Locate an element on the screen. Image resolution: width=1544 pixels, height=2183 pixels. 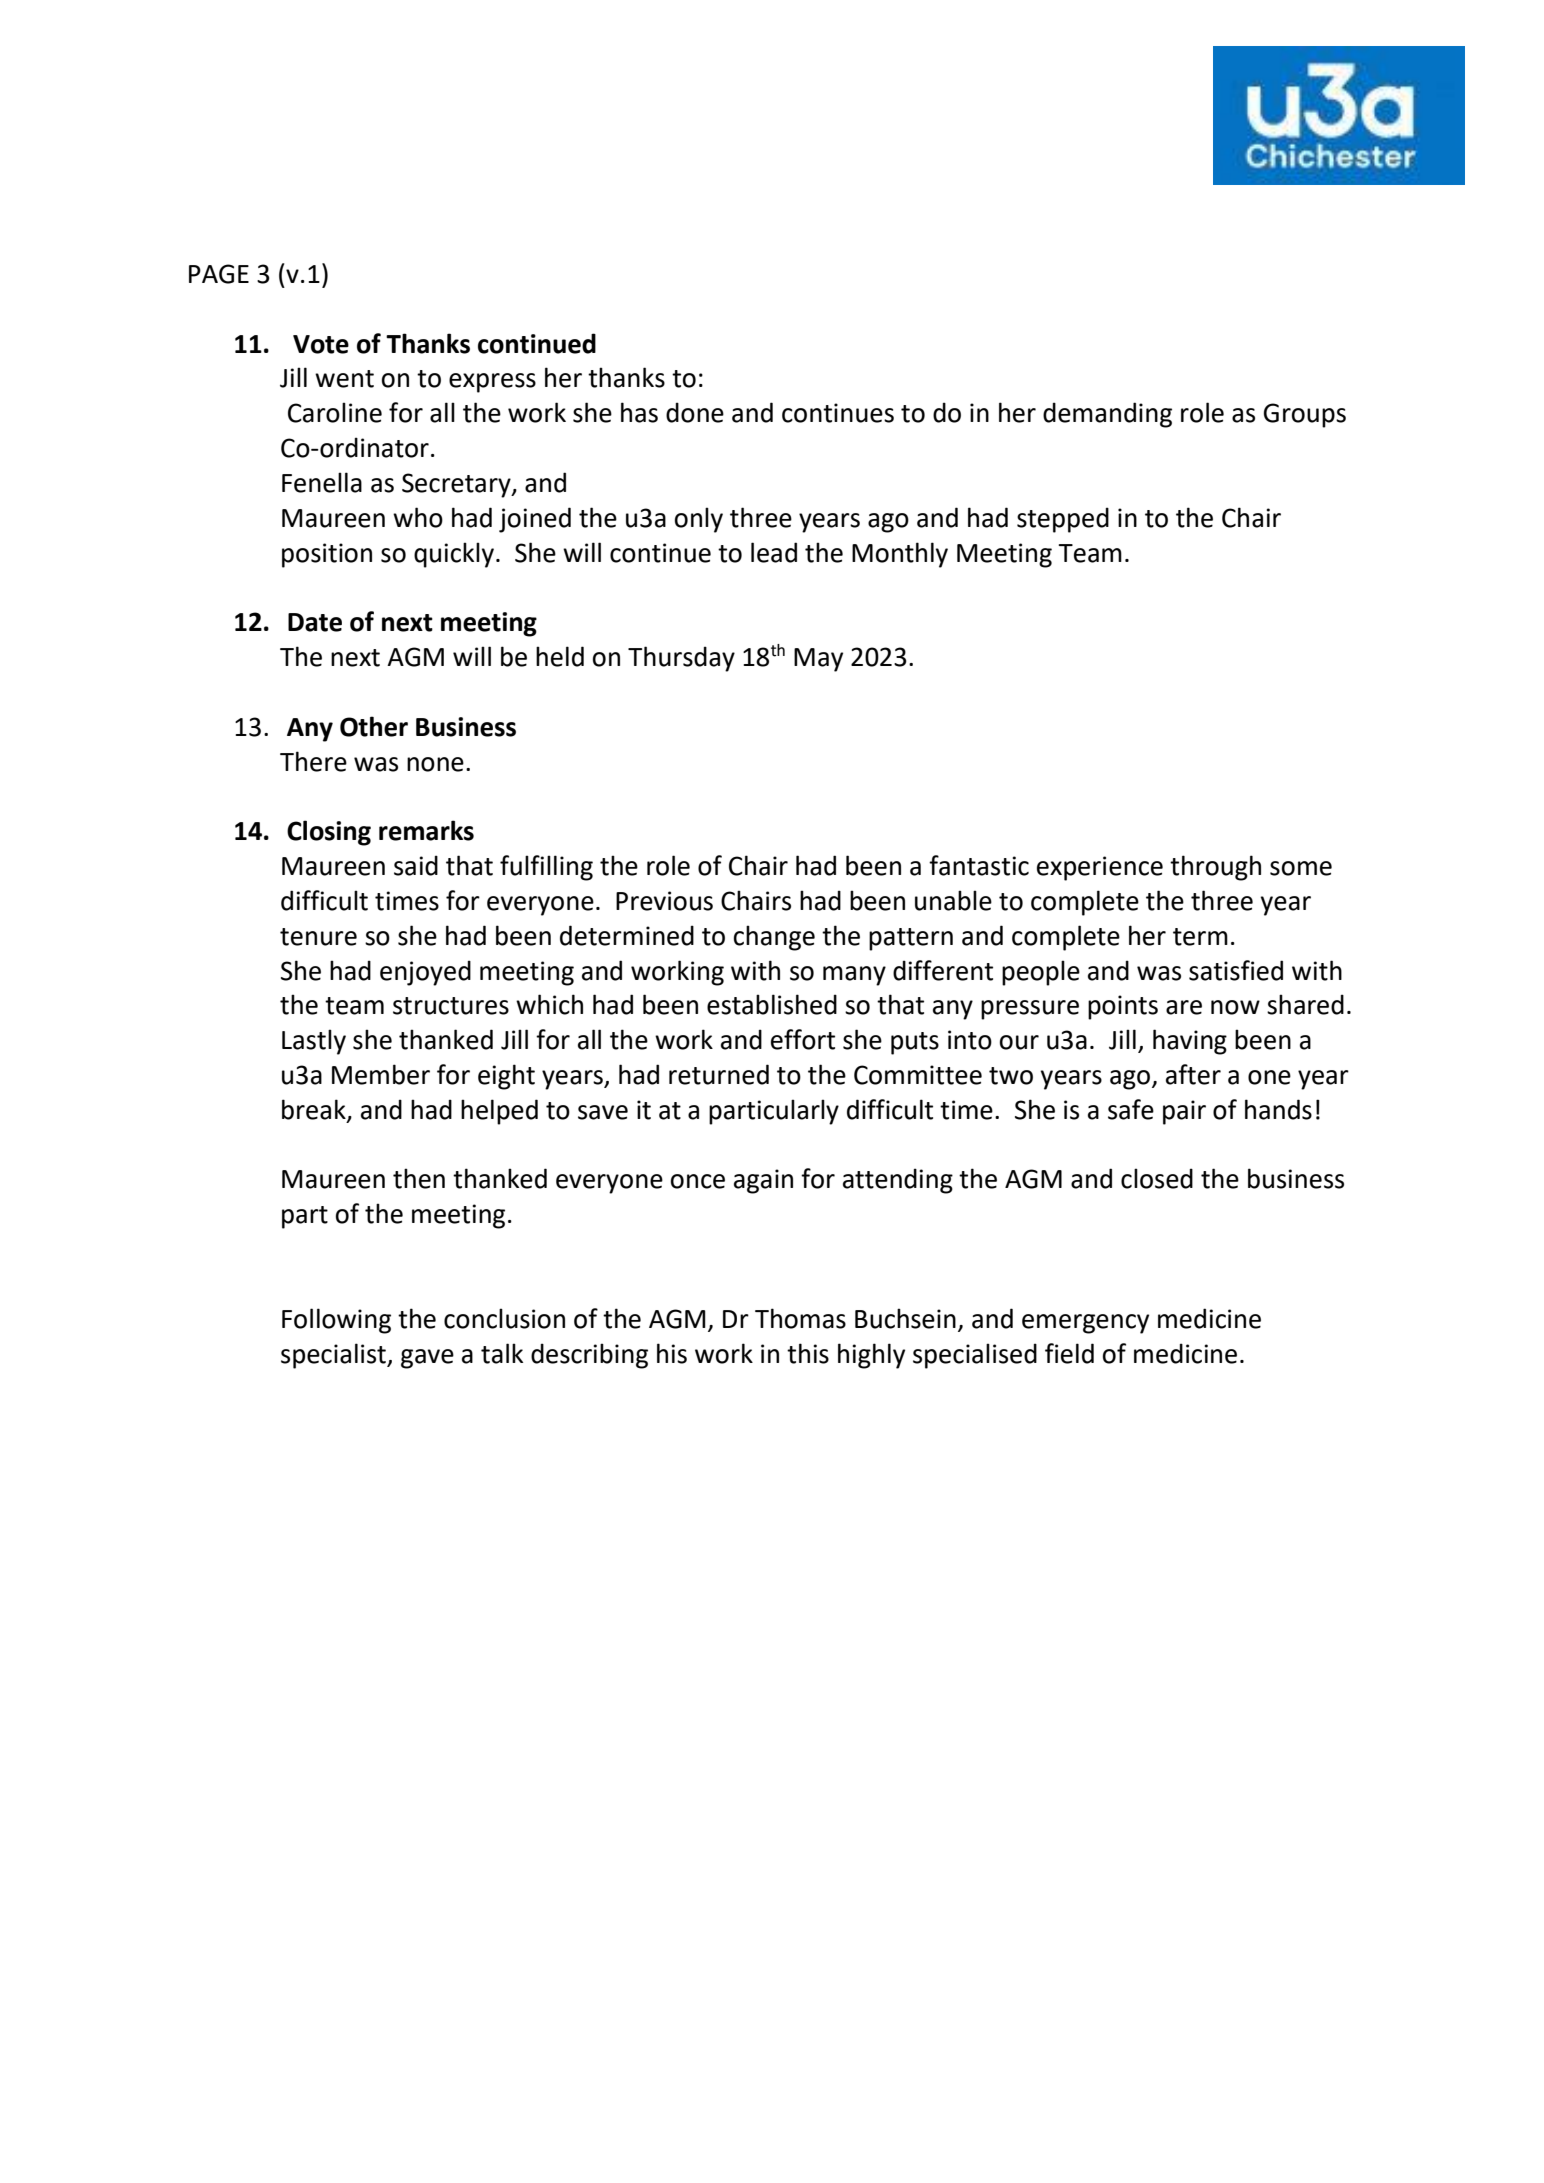
returned is located at coordinates (719, 1074).
